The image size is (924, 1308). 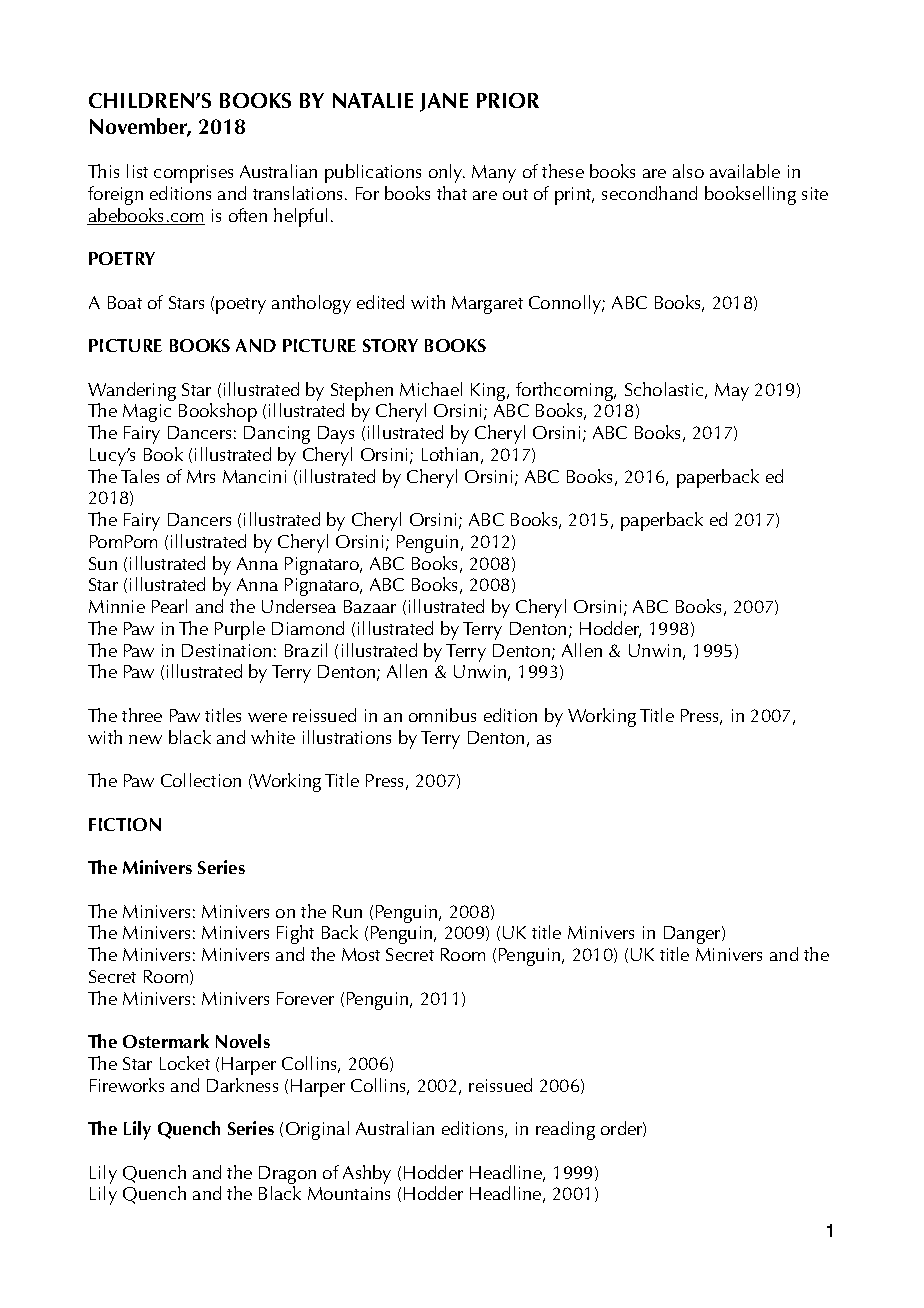 I want to click on available, so click(x=745, y=171).
